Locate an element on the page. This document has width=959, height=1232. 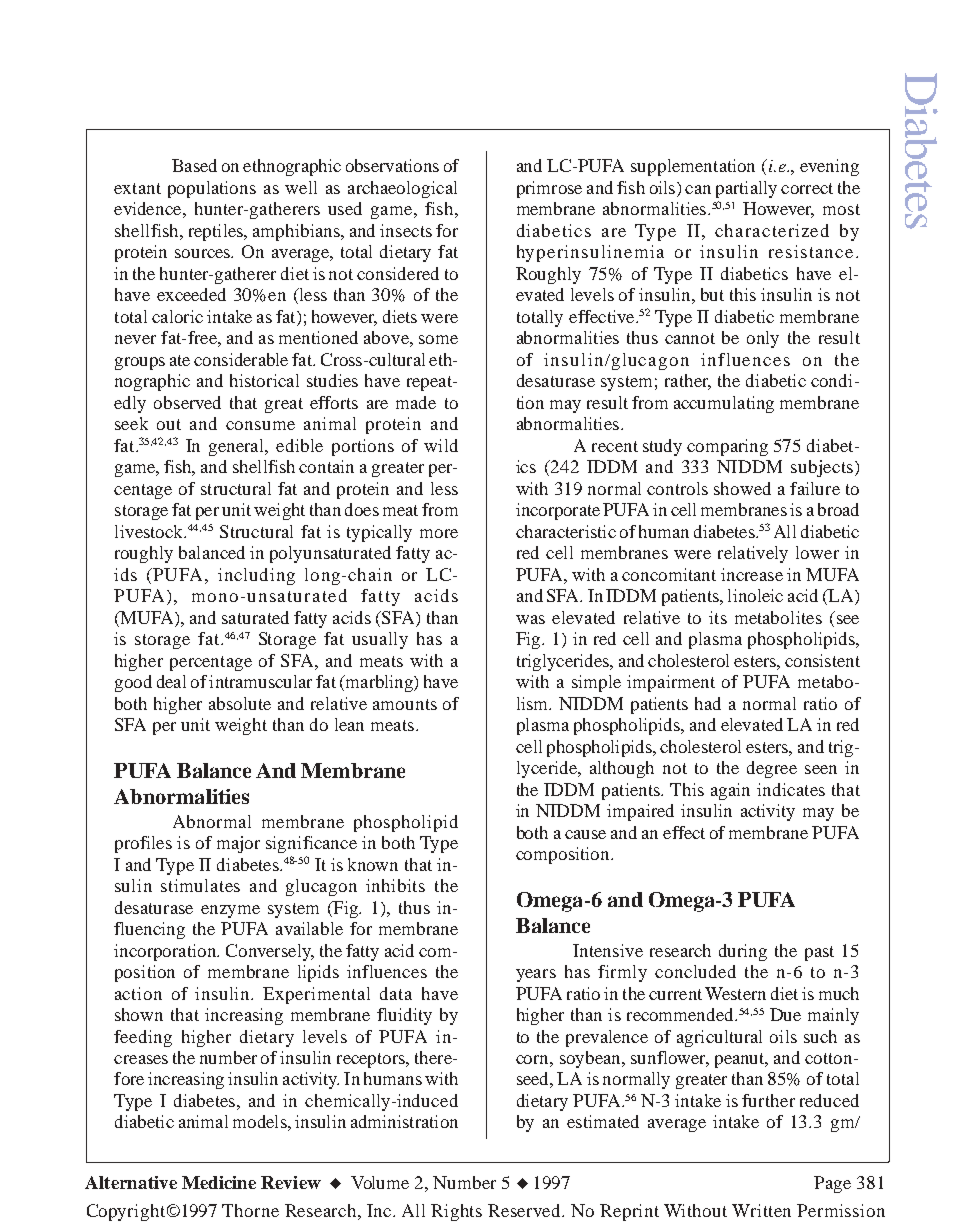
Medicine is located at coordinates (219, 1182).
